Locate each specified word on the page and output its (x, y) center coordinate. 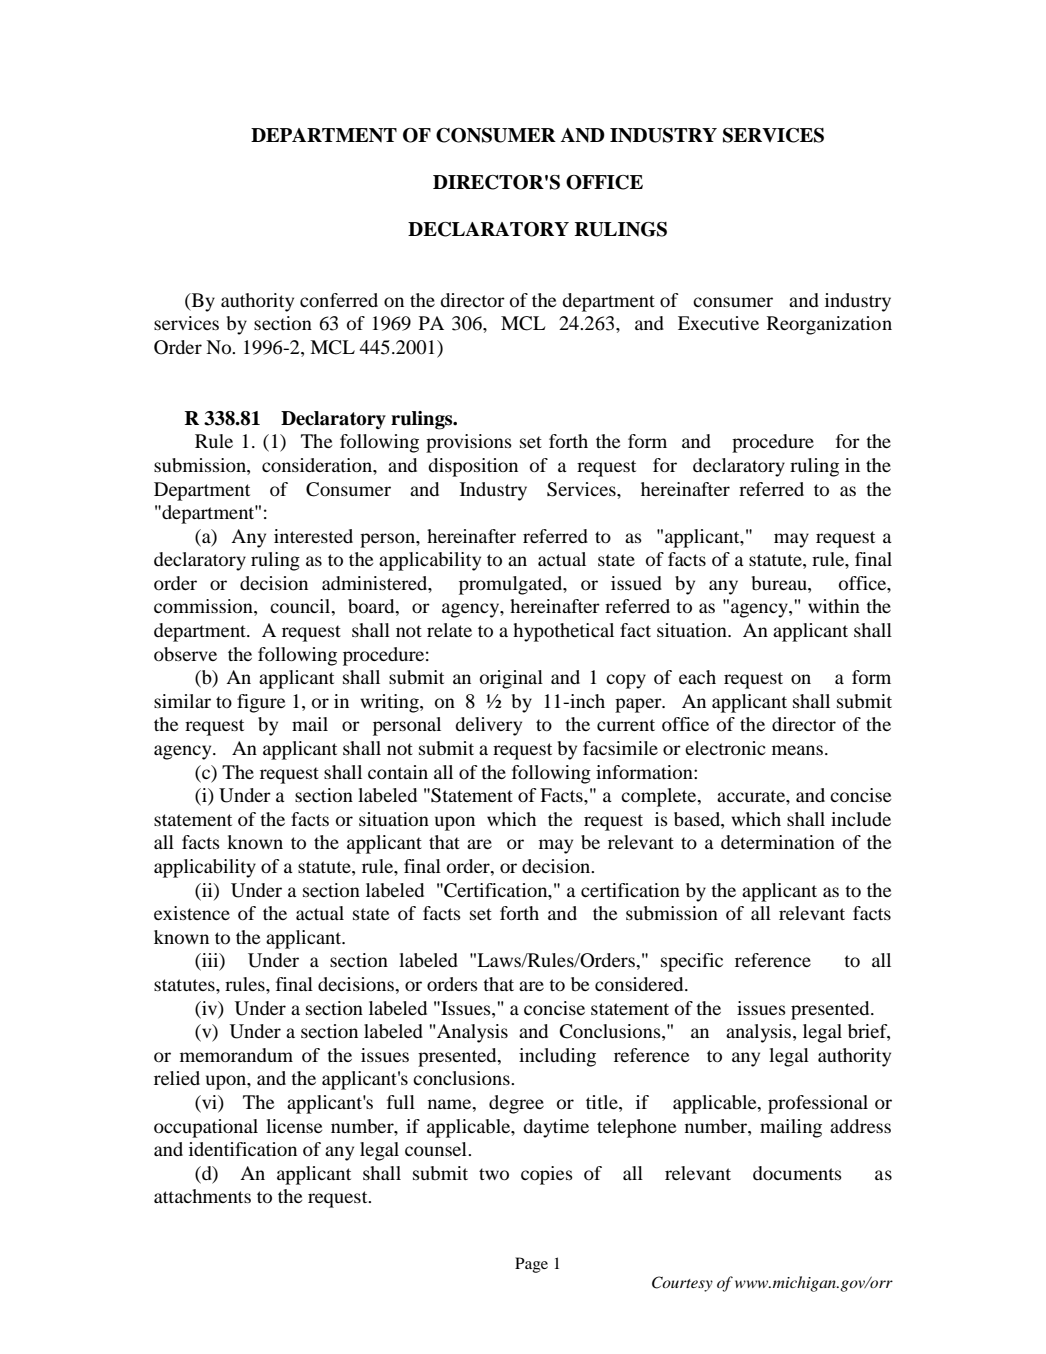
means (797, 750)
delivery (488, 726)
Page (531, 1265)
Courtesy (682, 1284)
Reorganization (829, 325)
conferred (339, 300)
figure (261, 703)
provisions (469, 443)
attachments (202, 1196)
